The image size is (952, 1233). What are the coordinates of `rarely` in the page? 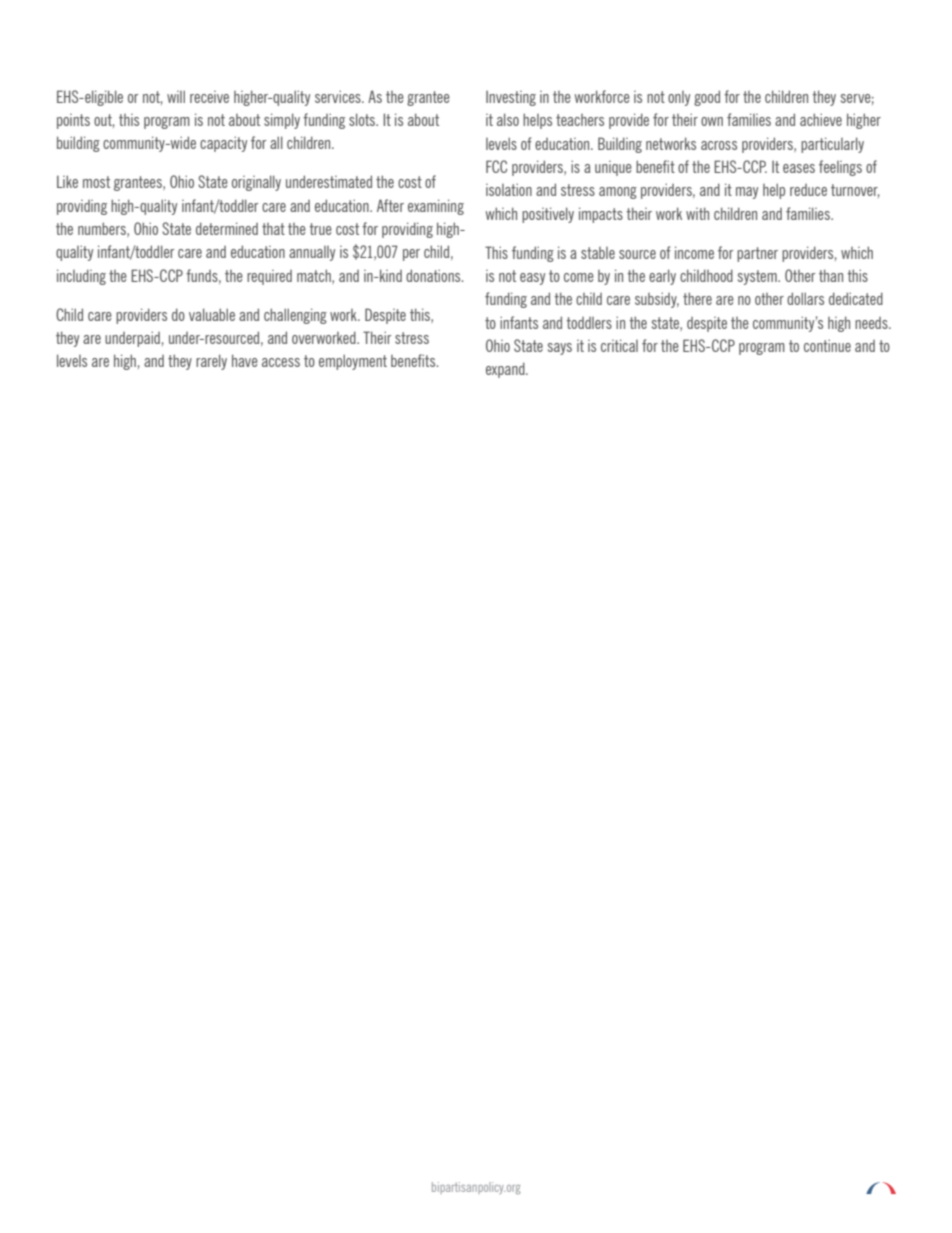 It's located at (211, 362).
